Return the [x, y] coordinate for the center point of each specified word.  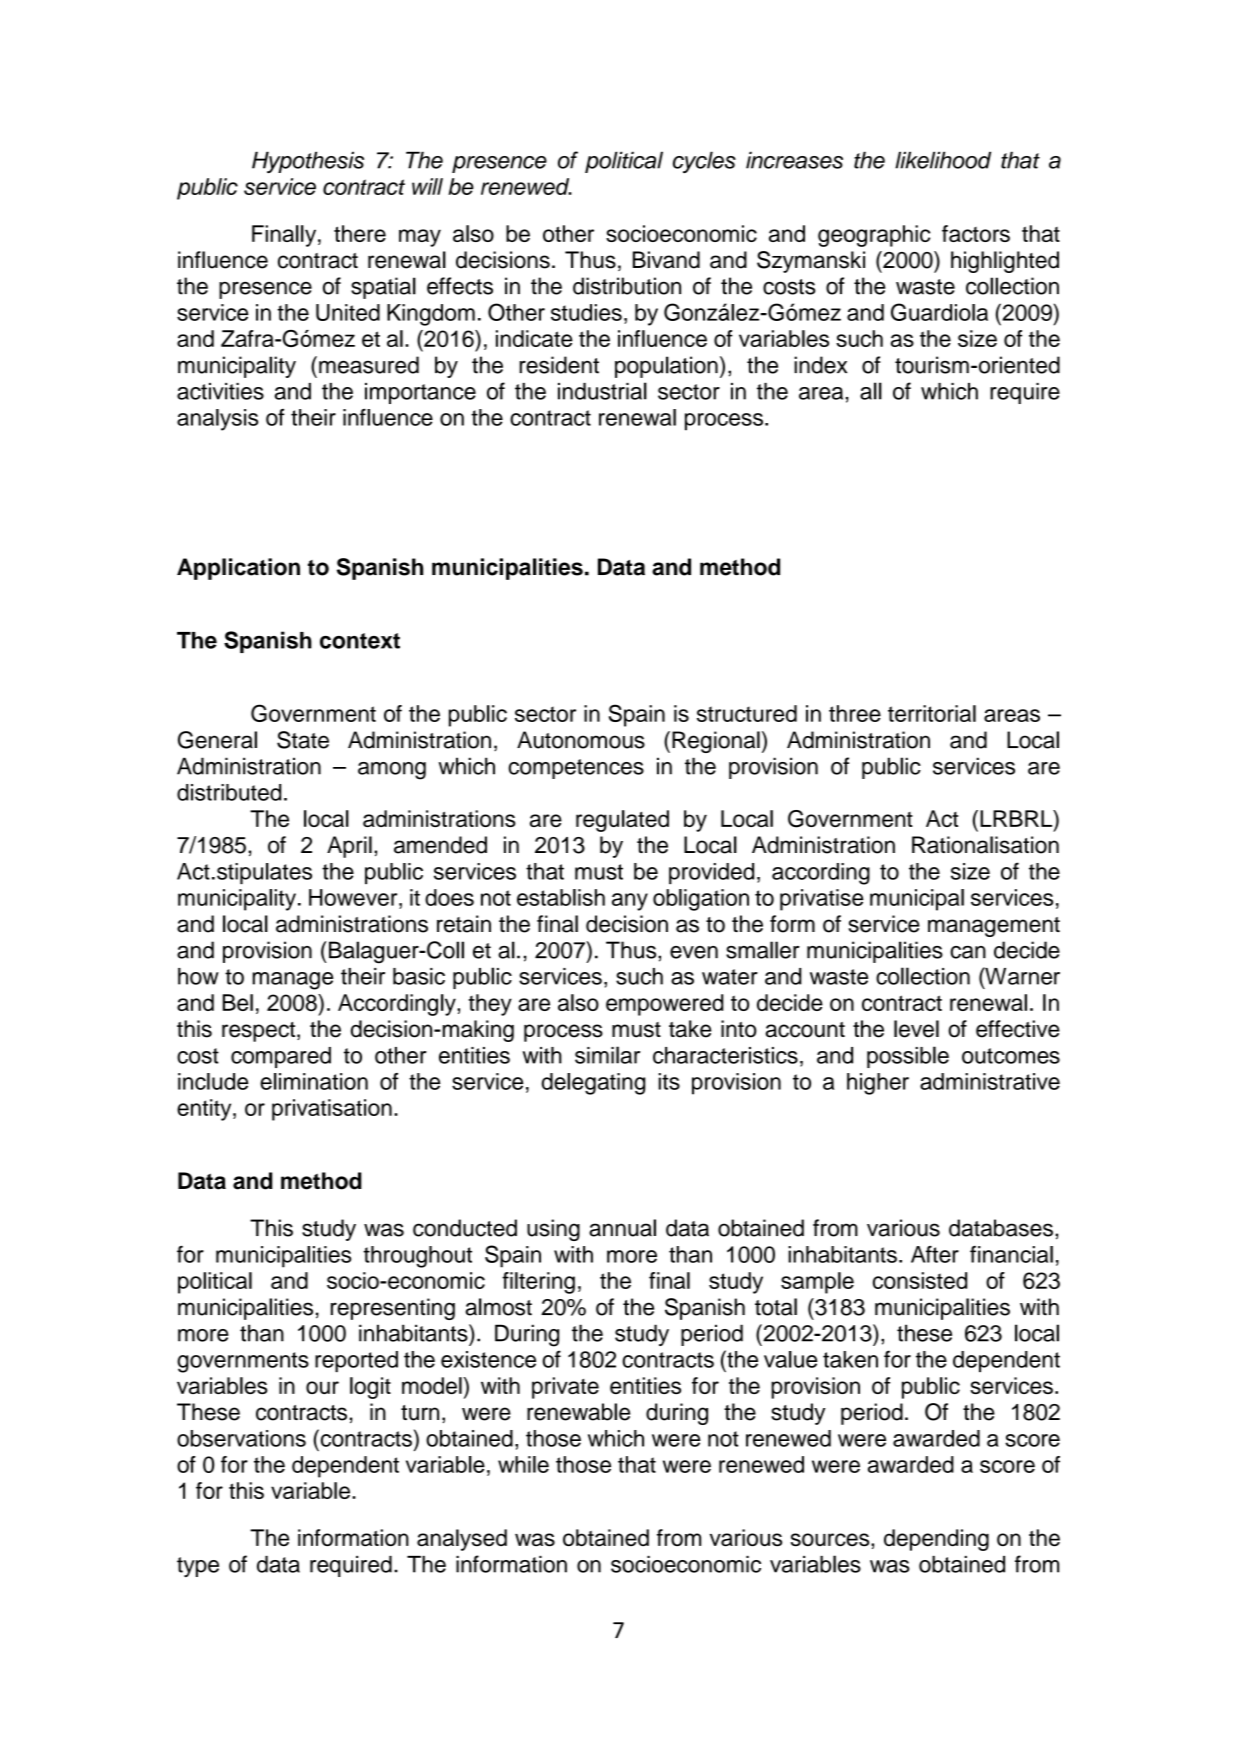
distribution [627, 286]
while [523, 1464]
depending [936, 1540]
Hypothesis [308, 162]
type [198, 1567]
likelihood [943, 160]
